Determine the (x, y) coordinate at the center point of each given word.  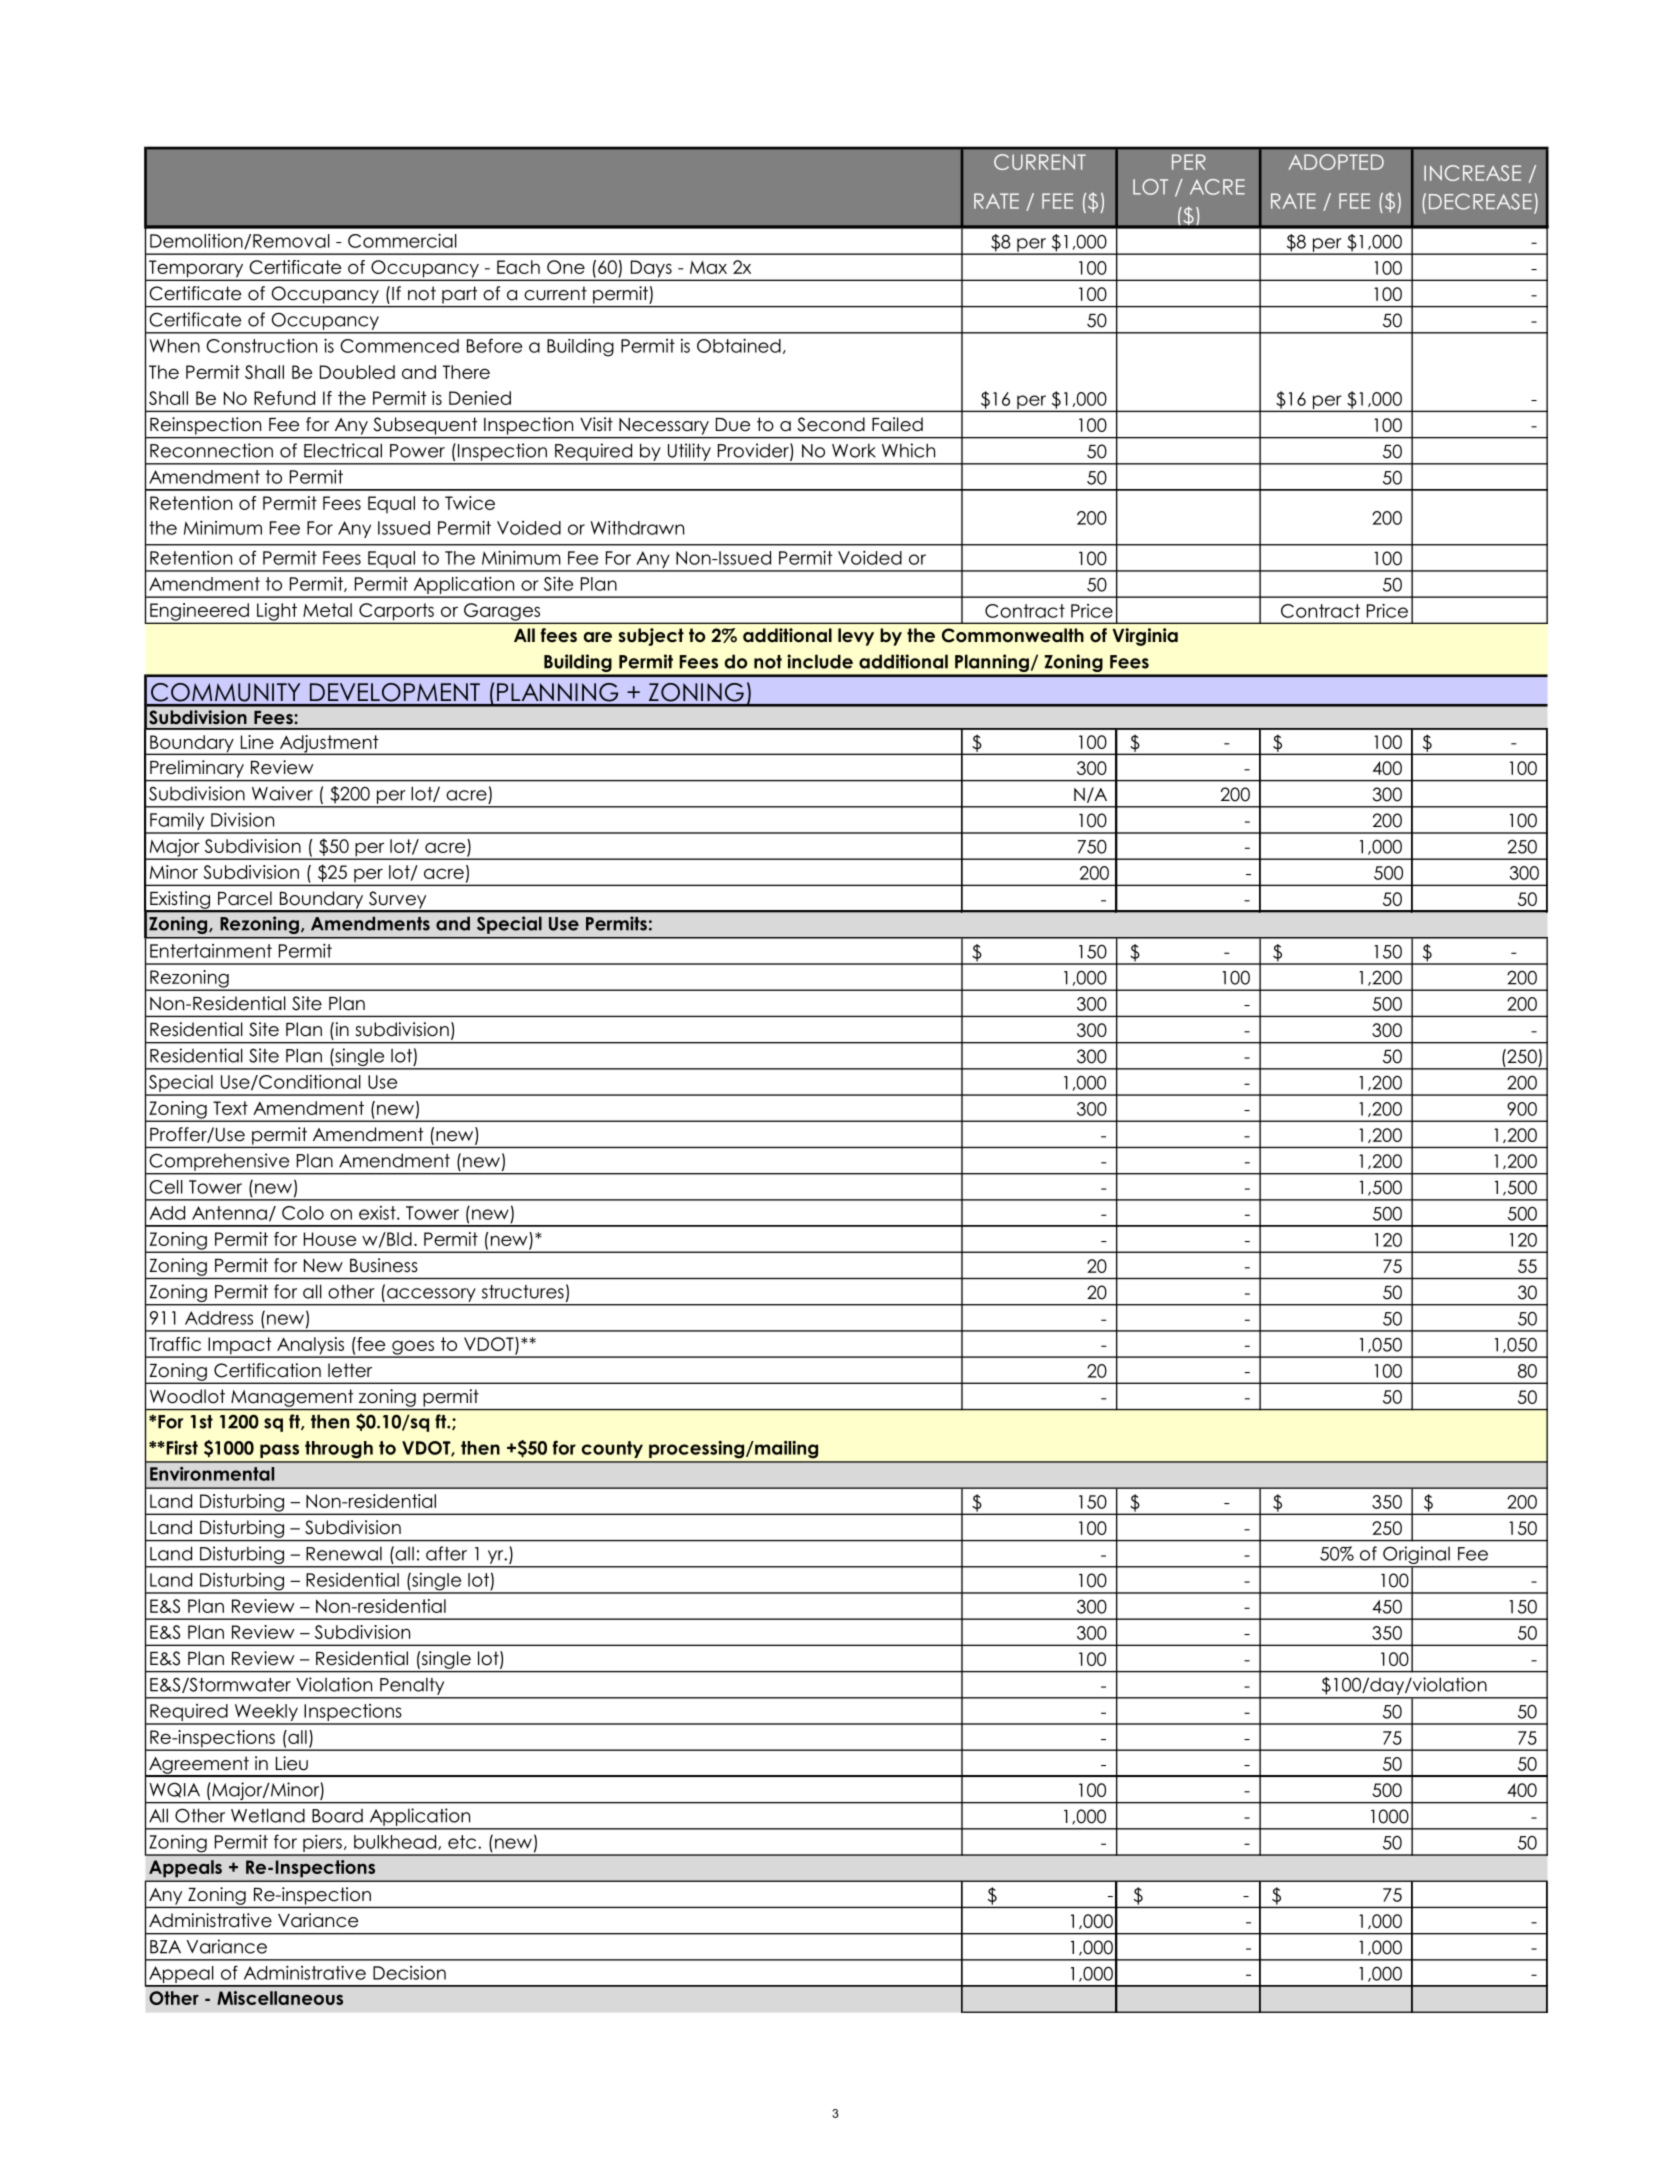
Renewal (344, 1553)
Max (708, 267)
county (612, 1449)
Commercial (402, 240)
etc (463, 1842)
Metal (327, 610)
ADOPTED (1336, 162)
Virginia (1145, 637)
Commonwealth (1013, 635)
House (330, 1239)
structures (523, 1292)
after (446, 1553)
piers (322, 1845)
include (820, 661)
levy (856, 637)
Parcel (245, 898)
